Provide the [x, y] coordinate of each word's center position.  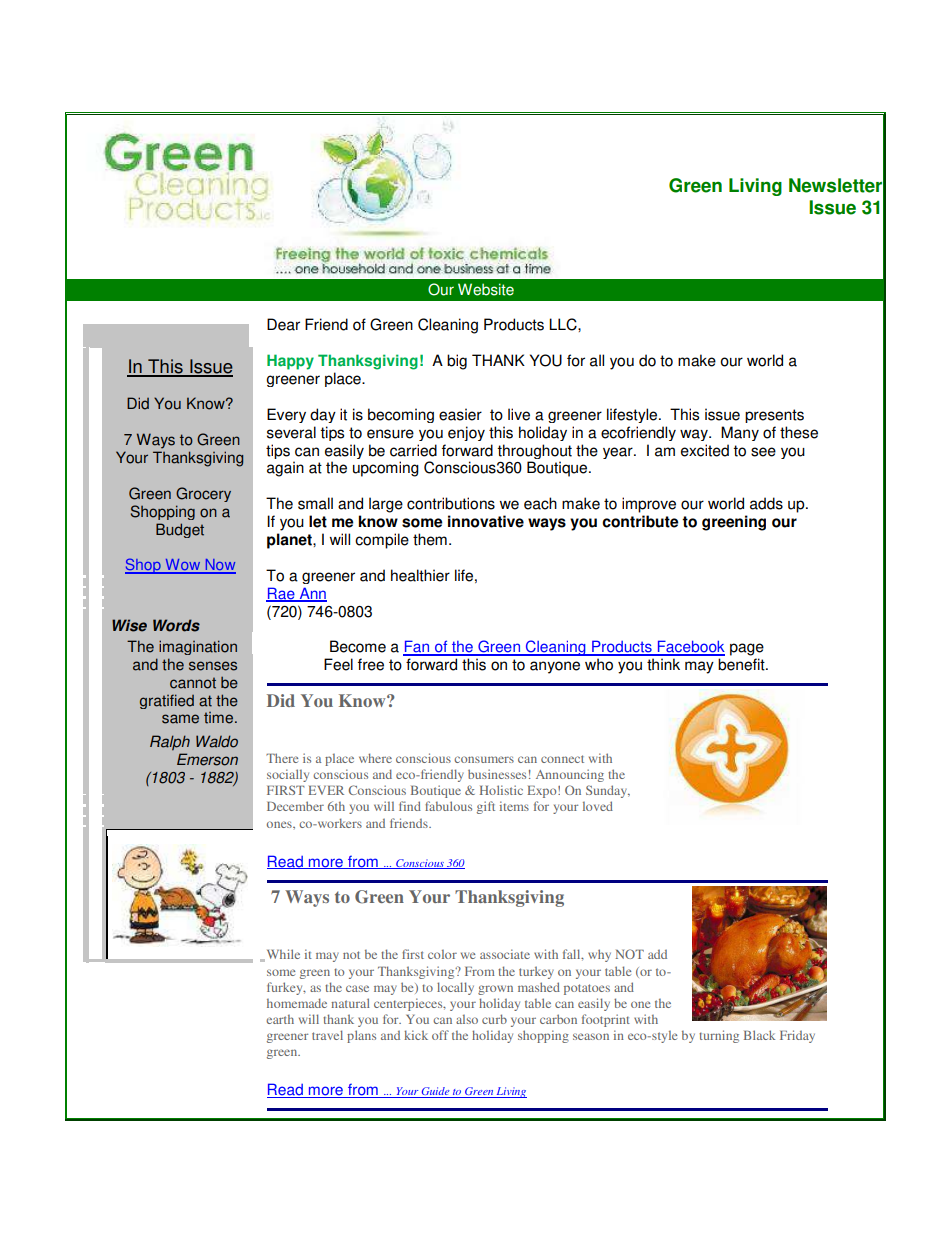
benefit [742, 664]
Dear [283, 324]
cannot [193, 683]
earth [280, 1019]
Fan [417, 647]
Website [486, 289]
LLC [564, 324]
